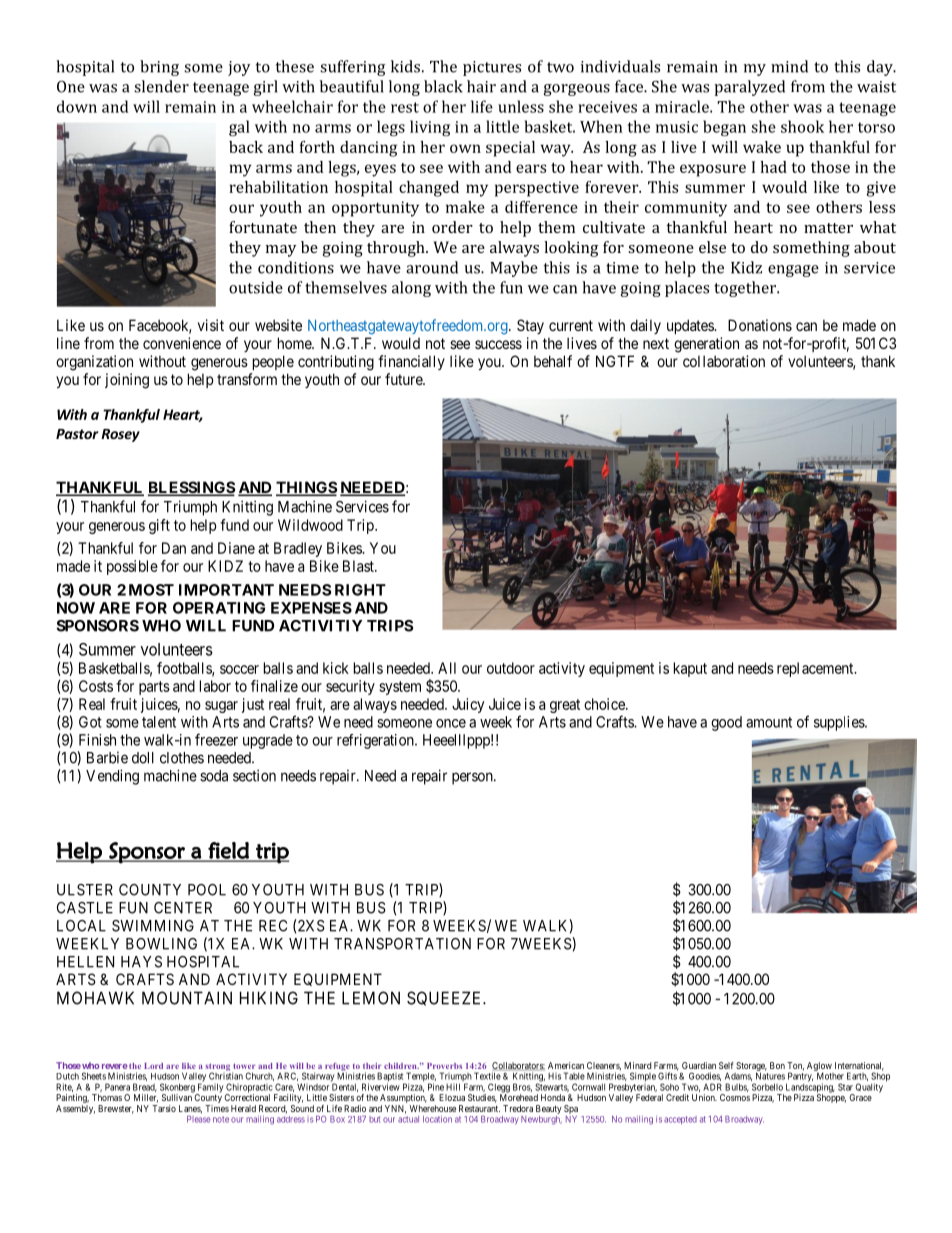  Describe the element at coordinates (143, 758) in the screenshot. I see `doll` at that location.
